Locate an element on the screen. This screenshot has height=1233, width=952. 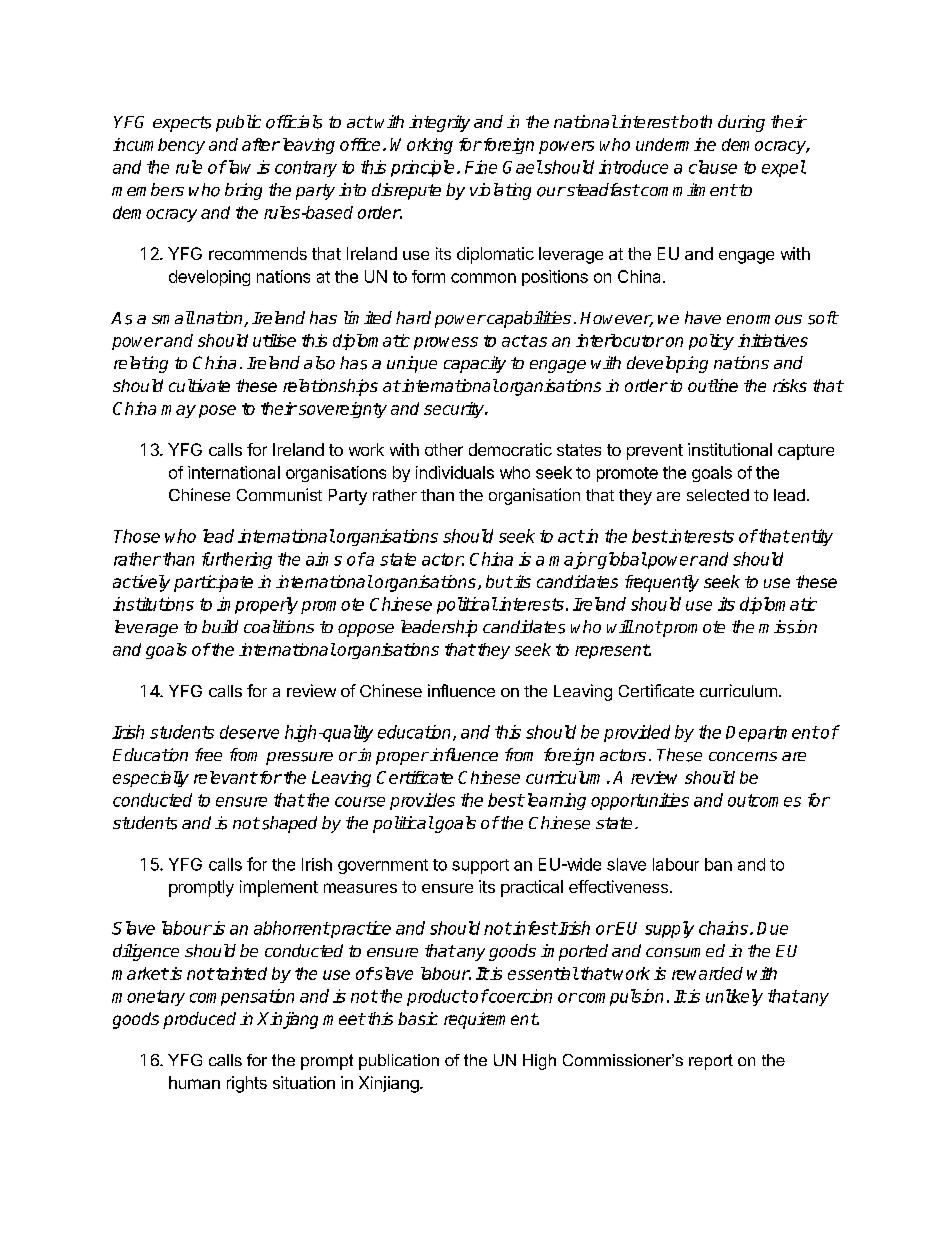
shaped is located at coordinates (288, 824).
